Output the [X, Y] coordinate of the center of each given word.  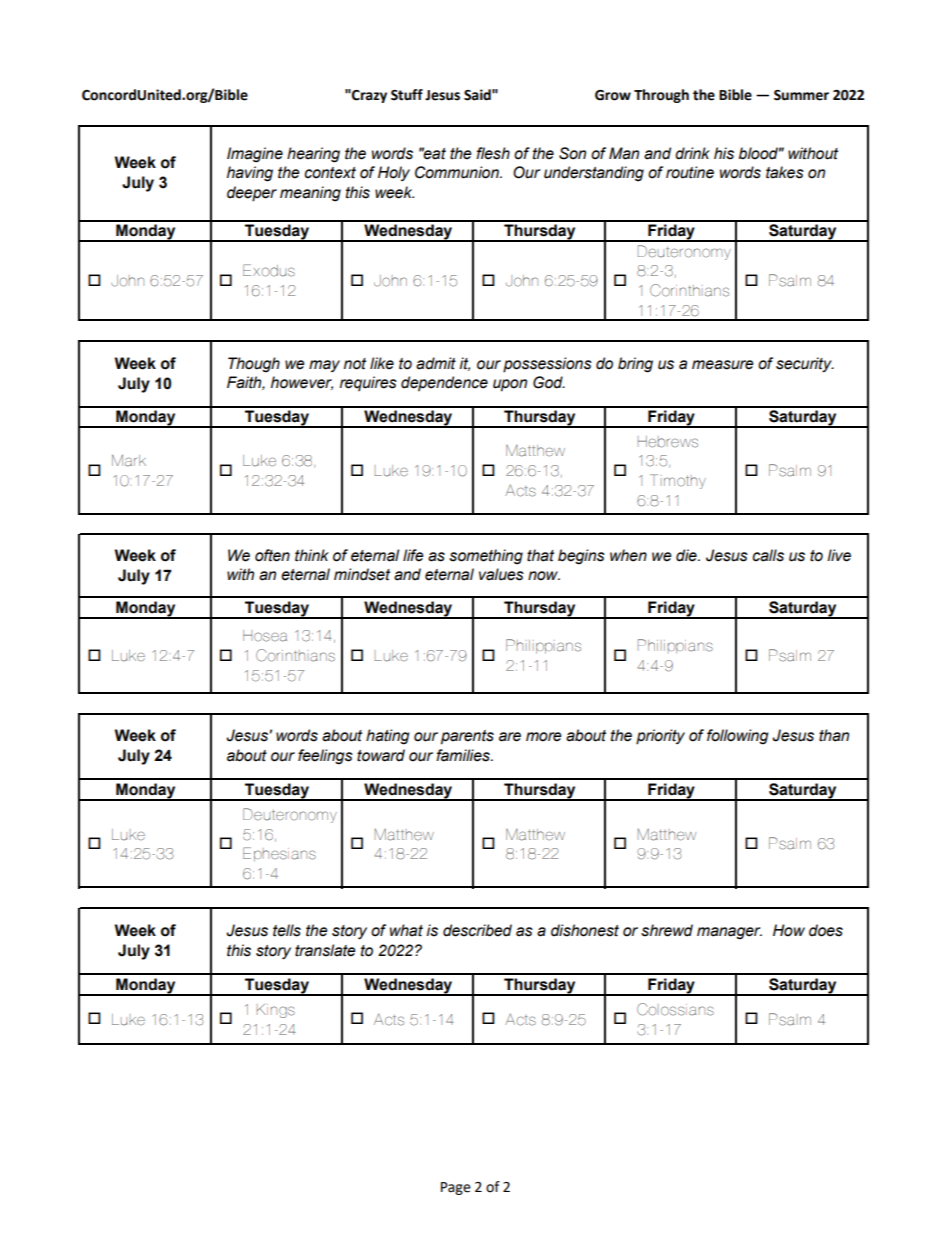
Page [456, 1188]
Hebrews [667, 442]
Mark [129, 460]
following [738, 737]
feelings [325, 757]
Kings [275, 1011]
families [464, 755]
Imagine [255, 155]
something [486, 557]
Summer [801, 95]
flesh [493, 153]
